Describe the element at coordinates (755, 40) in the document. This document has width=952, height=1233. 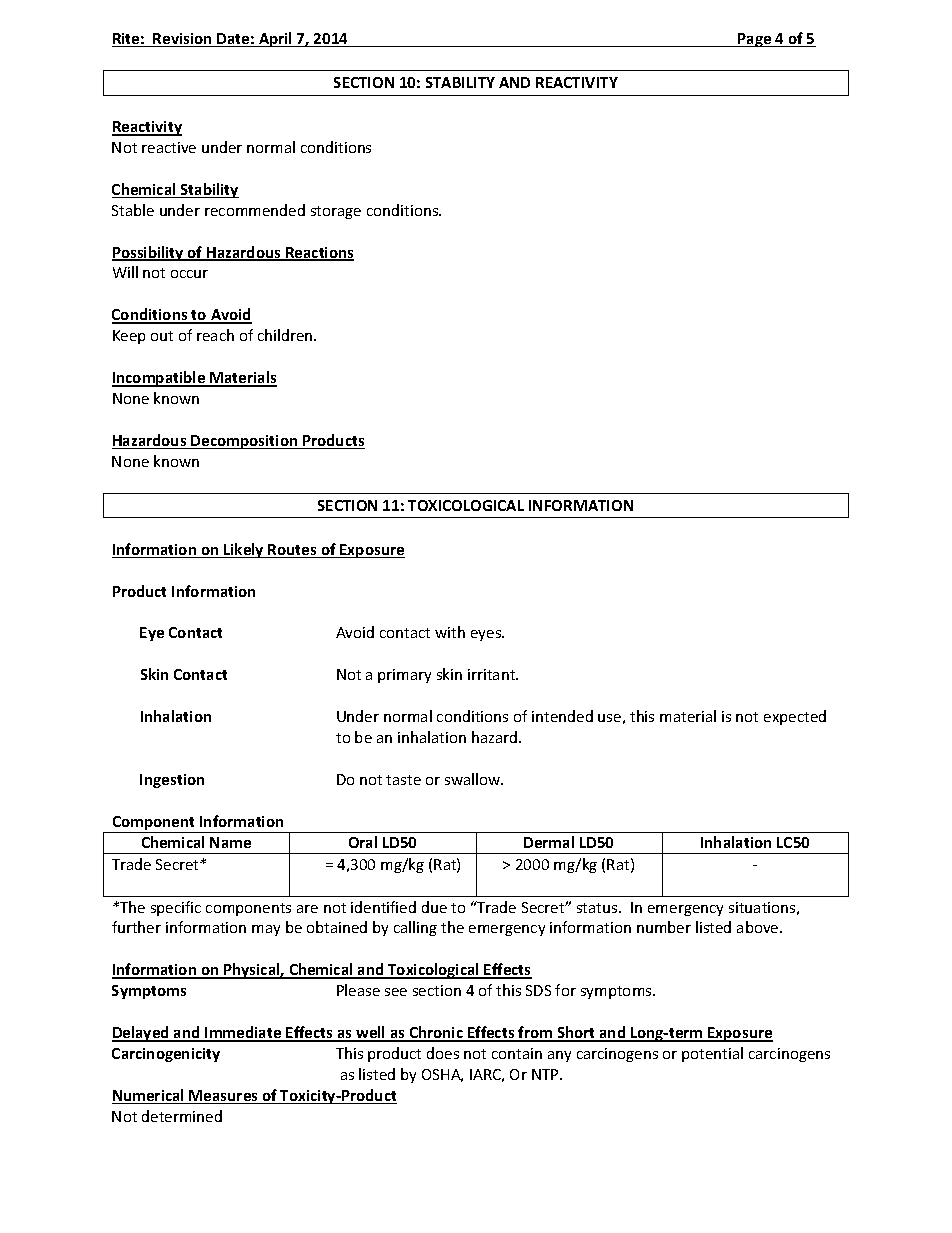
I see `Page` at that location.
